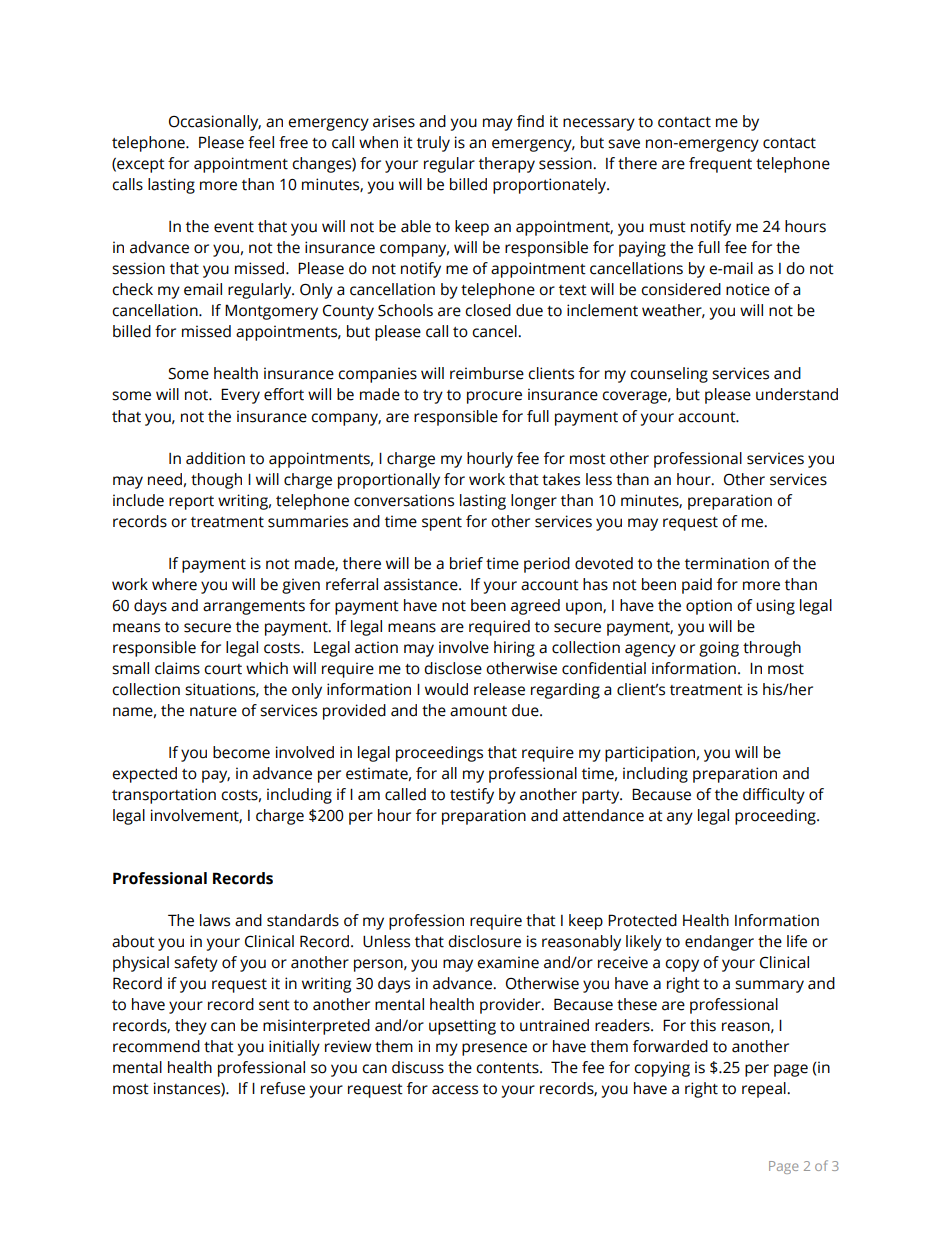 Image resolution: width=952 pixels, height=1233 pixels. I want to click on forwarded, so click(670, 1046).
